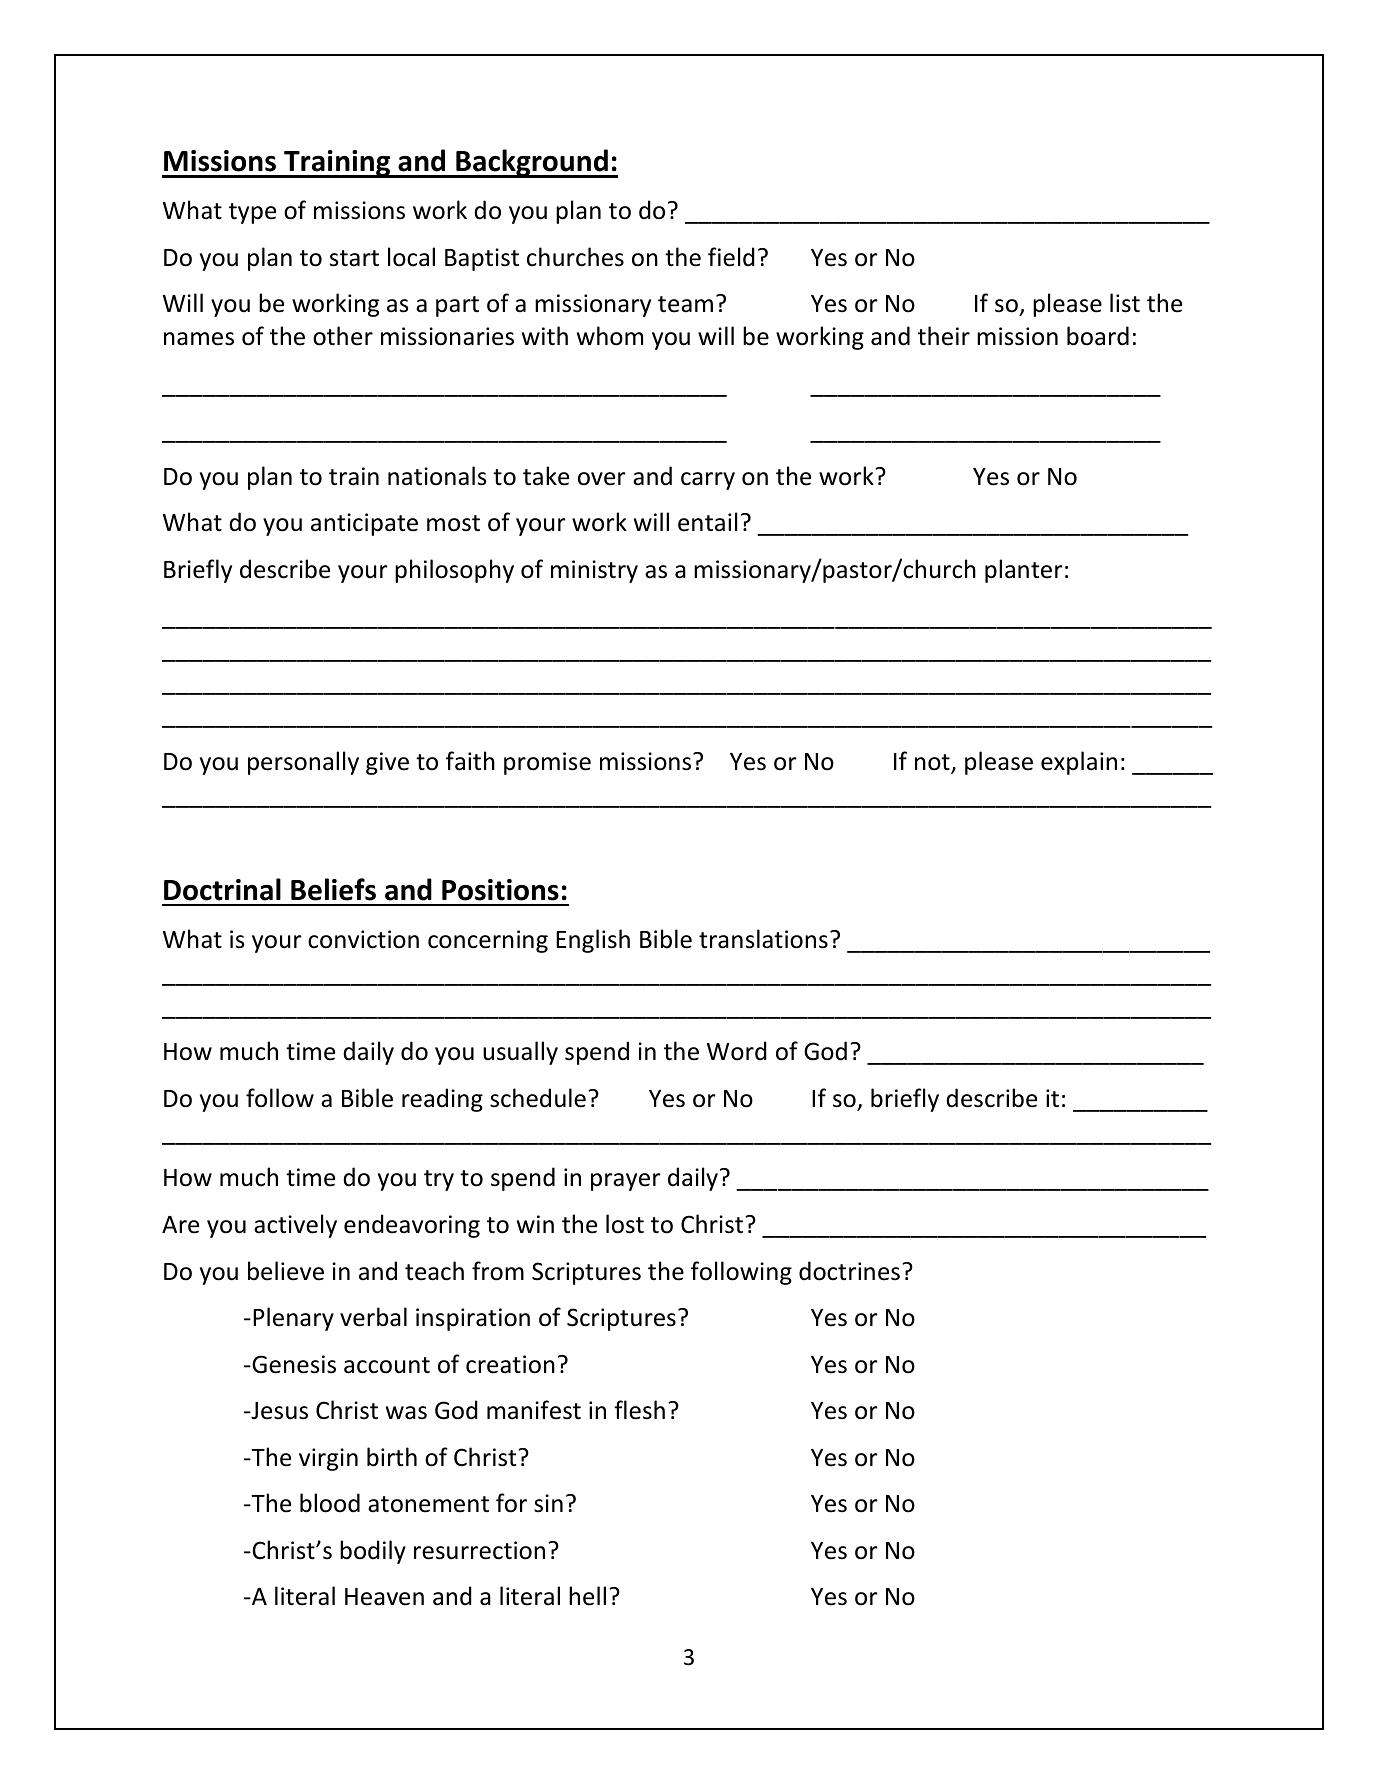  Describe the element at coordinates (252, 213) in the screenshot. I see `type` at that location.
